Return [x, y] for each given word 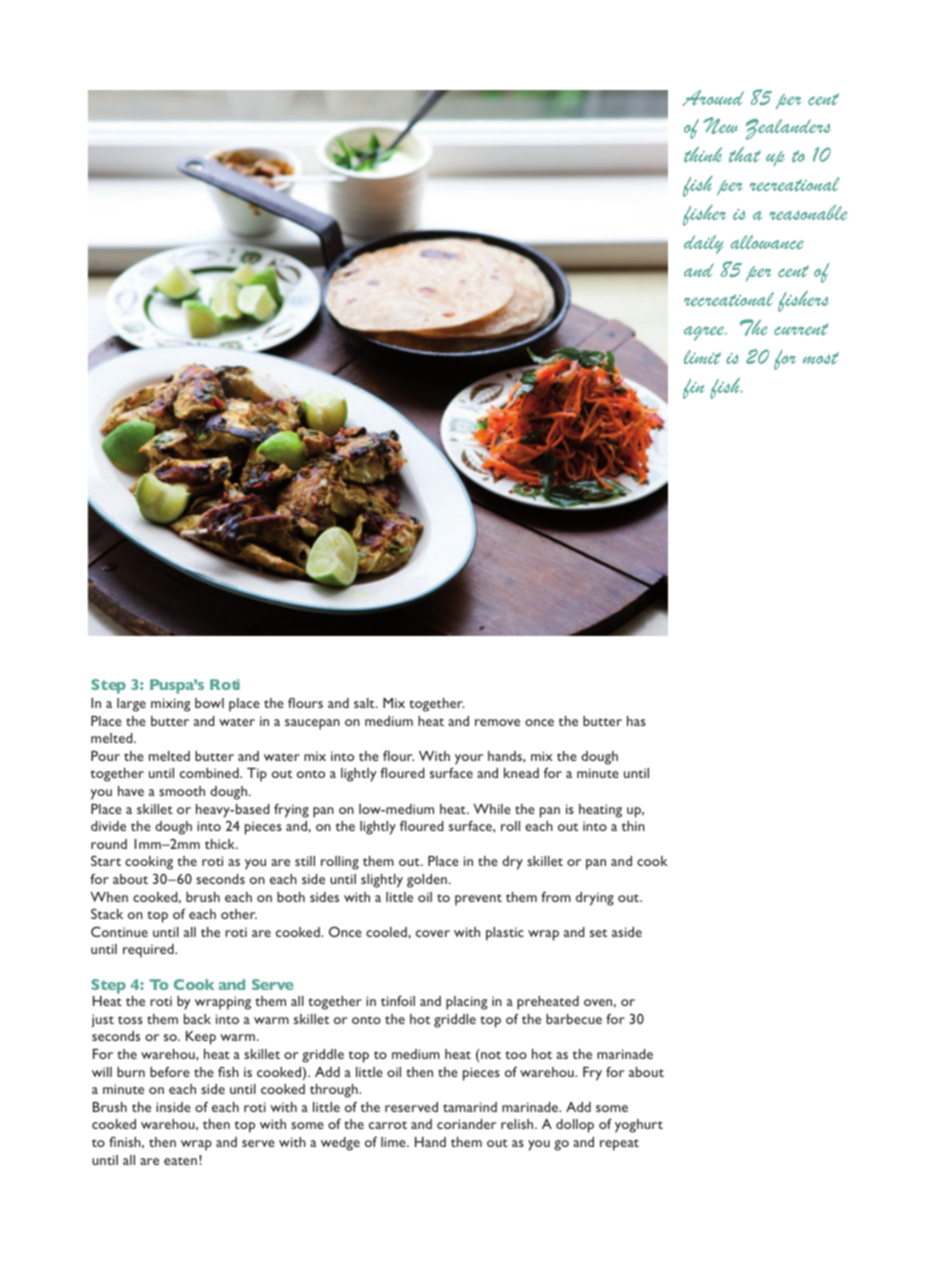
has [636, 721]
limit [702, 357]
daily [704, 244]
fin [693, 389]
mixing [170, 705]
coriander [466, 1124]
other [239, 914]
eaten [180, 1161]
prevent [478, 900]
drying [595, 899]
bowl [209, 703]
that [745, 154]
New [720, 125]
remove [497, 722]
